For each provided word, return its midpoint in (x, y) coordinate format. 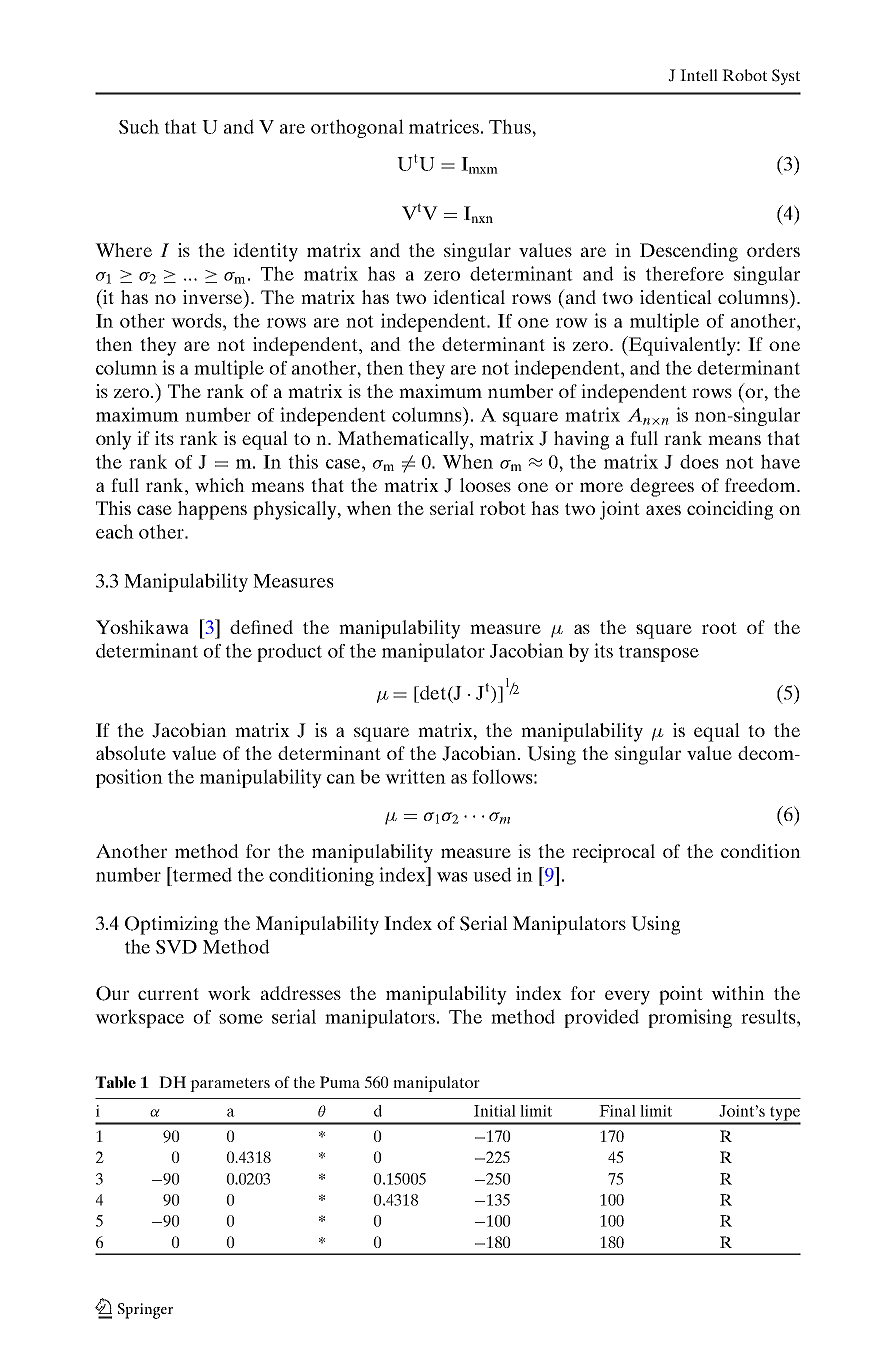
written (415, 776)
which (220, 485)
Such (139, 126)
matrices (444, 126)
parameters (230, 1085)
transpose (659, 653)
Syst (786, 77)
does (699, 461)
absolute (131, 753)
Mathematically (404, 440)
